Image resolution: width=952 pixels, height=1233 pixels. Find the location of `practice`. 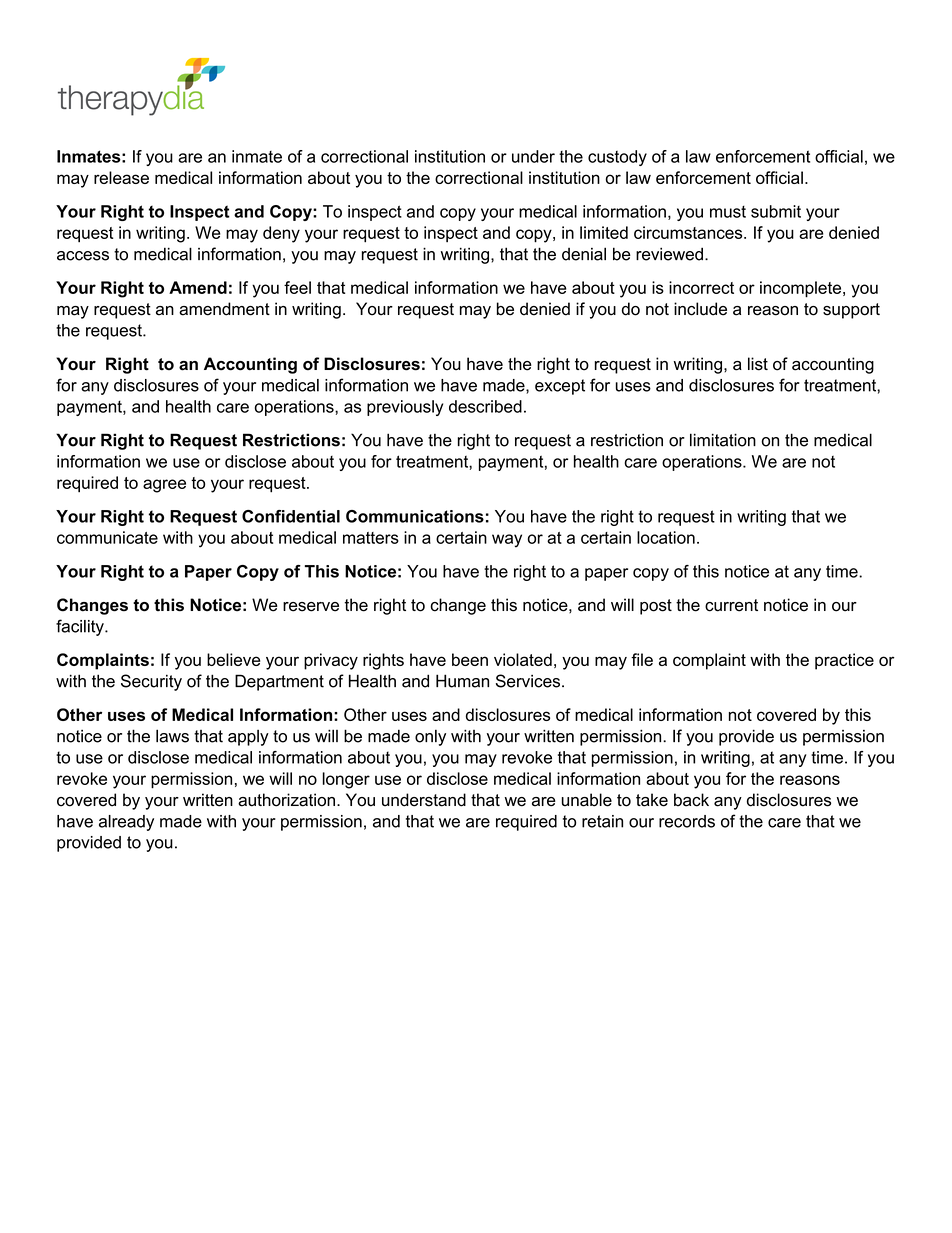

practice is located at coordinates (844, 661).
